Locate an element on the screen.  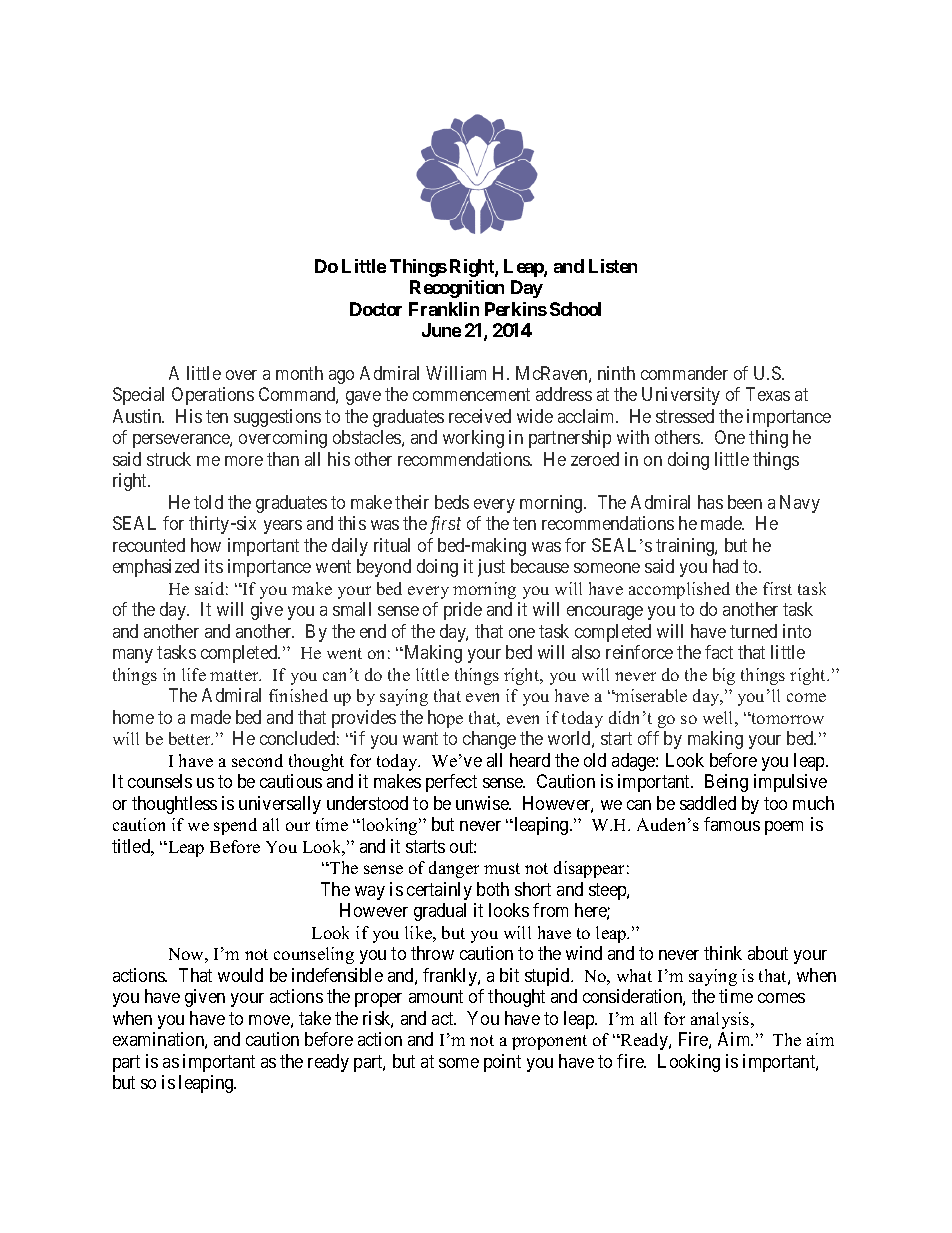
been is located at coordinates (745, 502).
